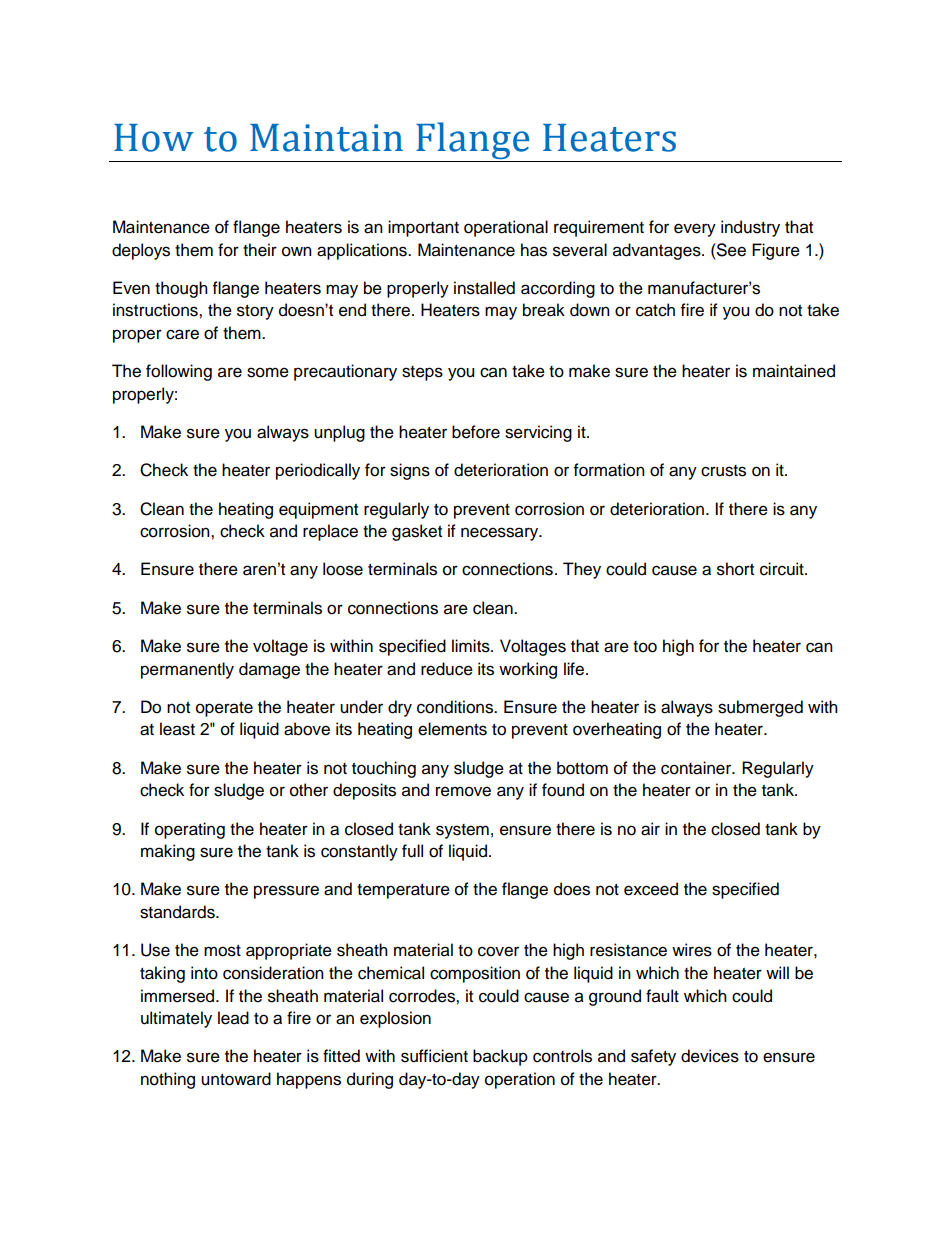 The width and height of the document is (952, 1233). Describe the element at coordinates (735, 569) in the document. I see `short` at that location.
